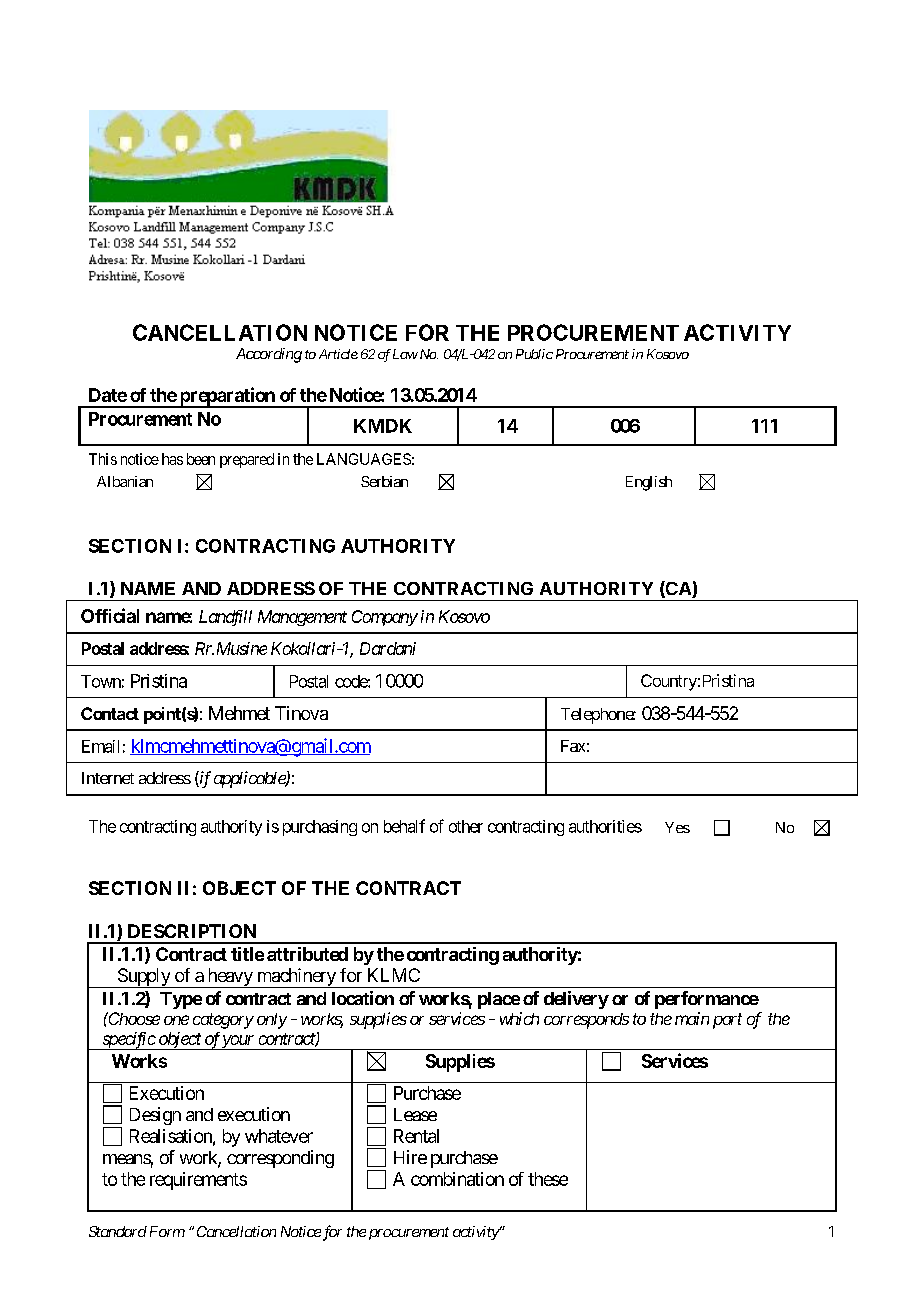 This screenshot has width=924, height=1308. I want to click on behalf, so click(404, 826).
